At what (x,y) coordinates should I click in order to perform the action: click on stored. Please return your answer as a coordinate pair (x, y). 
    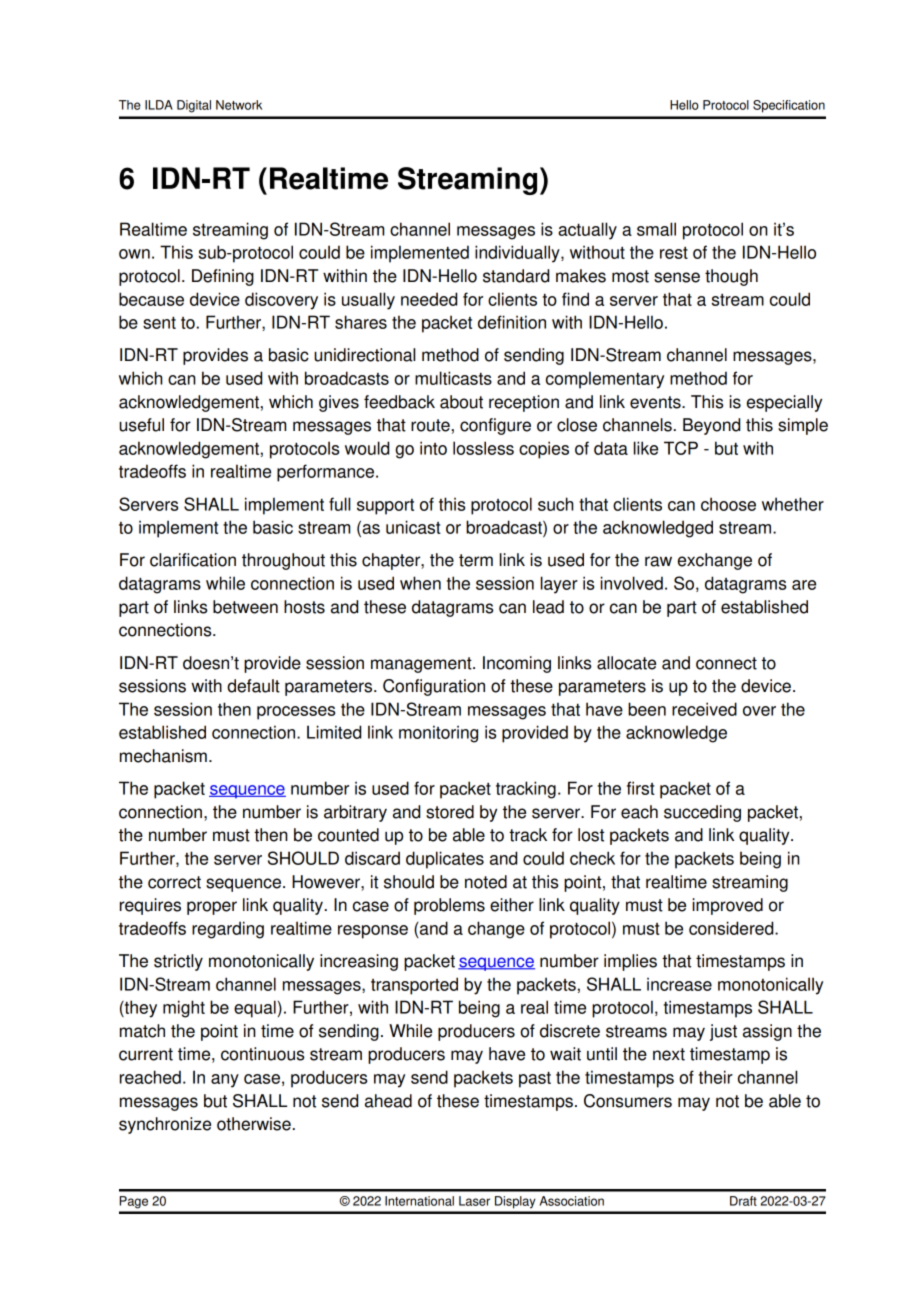
    Looking at the image, I should click on (450, 812).
